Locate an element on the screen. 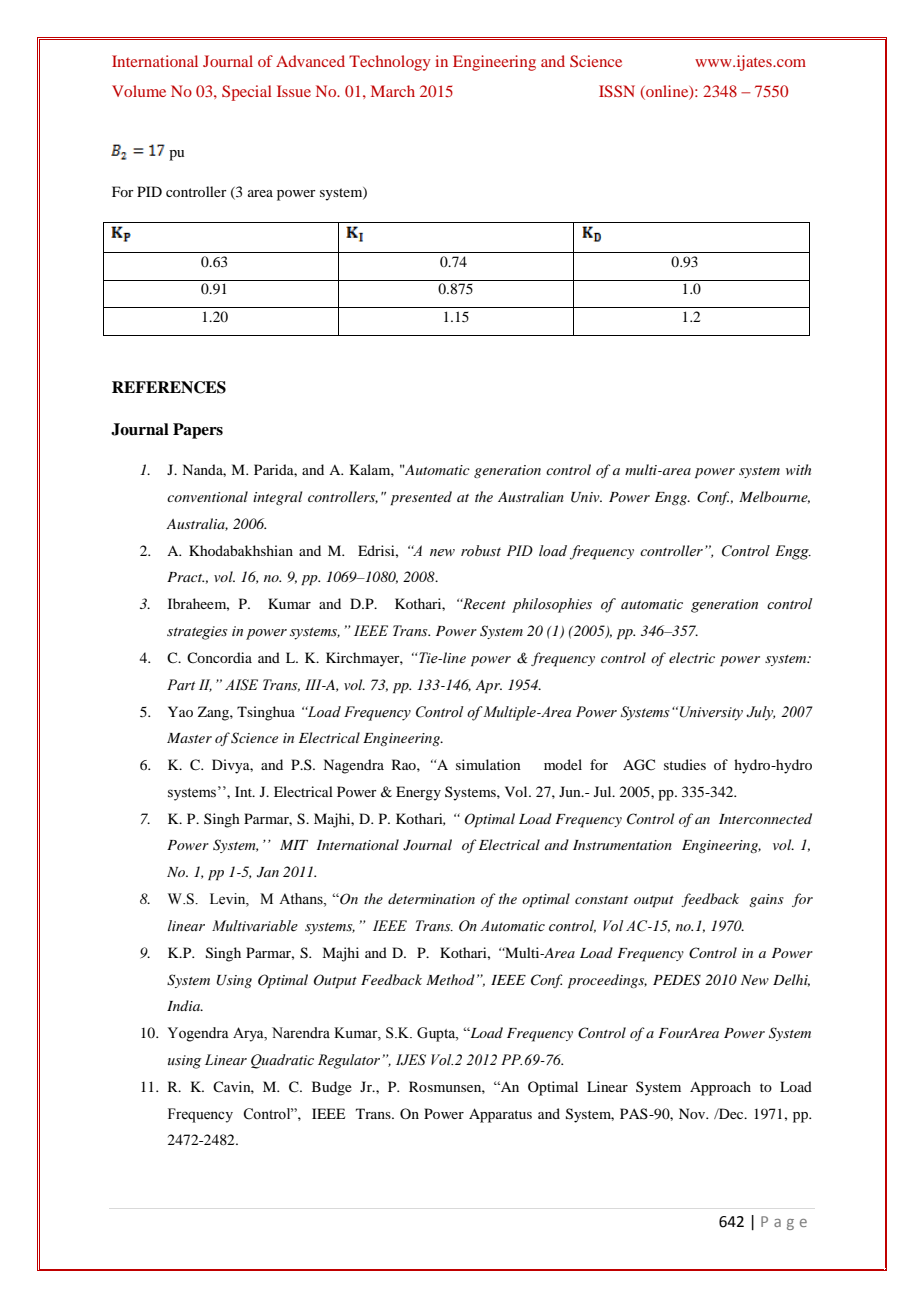 This screenshot has height=1308, width=924. conventional is located at coordinates (207, 496).
